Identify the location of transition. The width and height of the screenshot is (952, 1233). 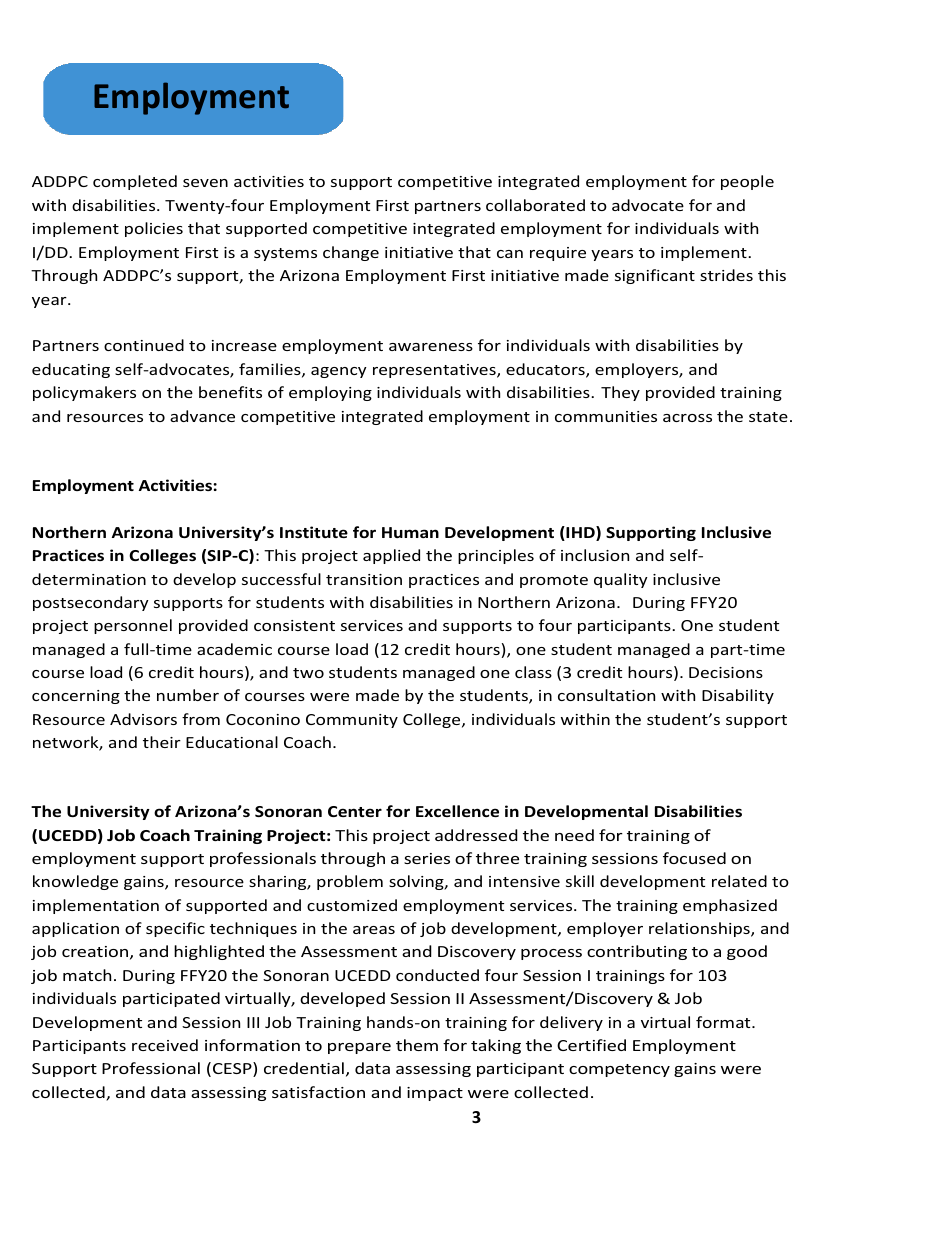
(364, 579).
